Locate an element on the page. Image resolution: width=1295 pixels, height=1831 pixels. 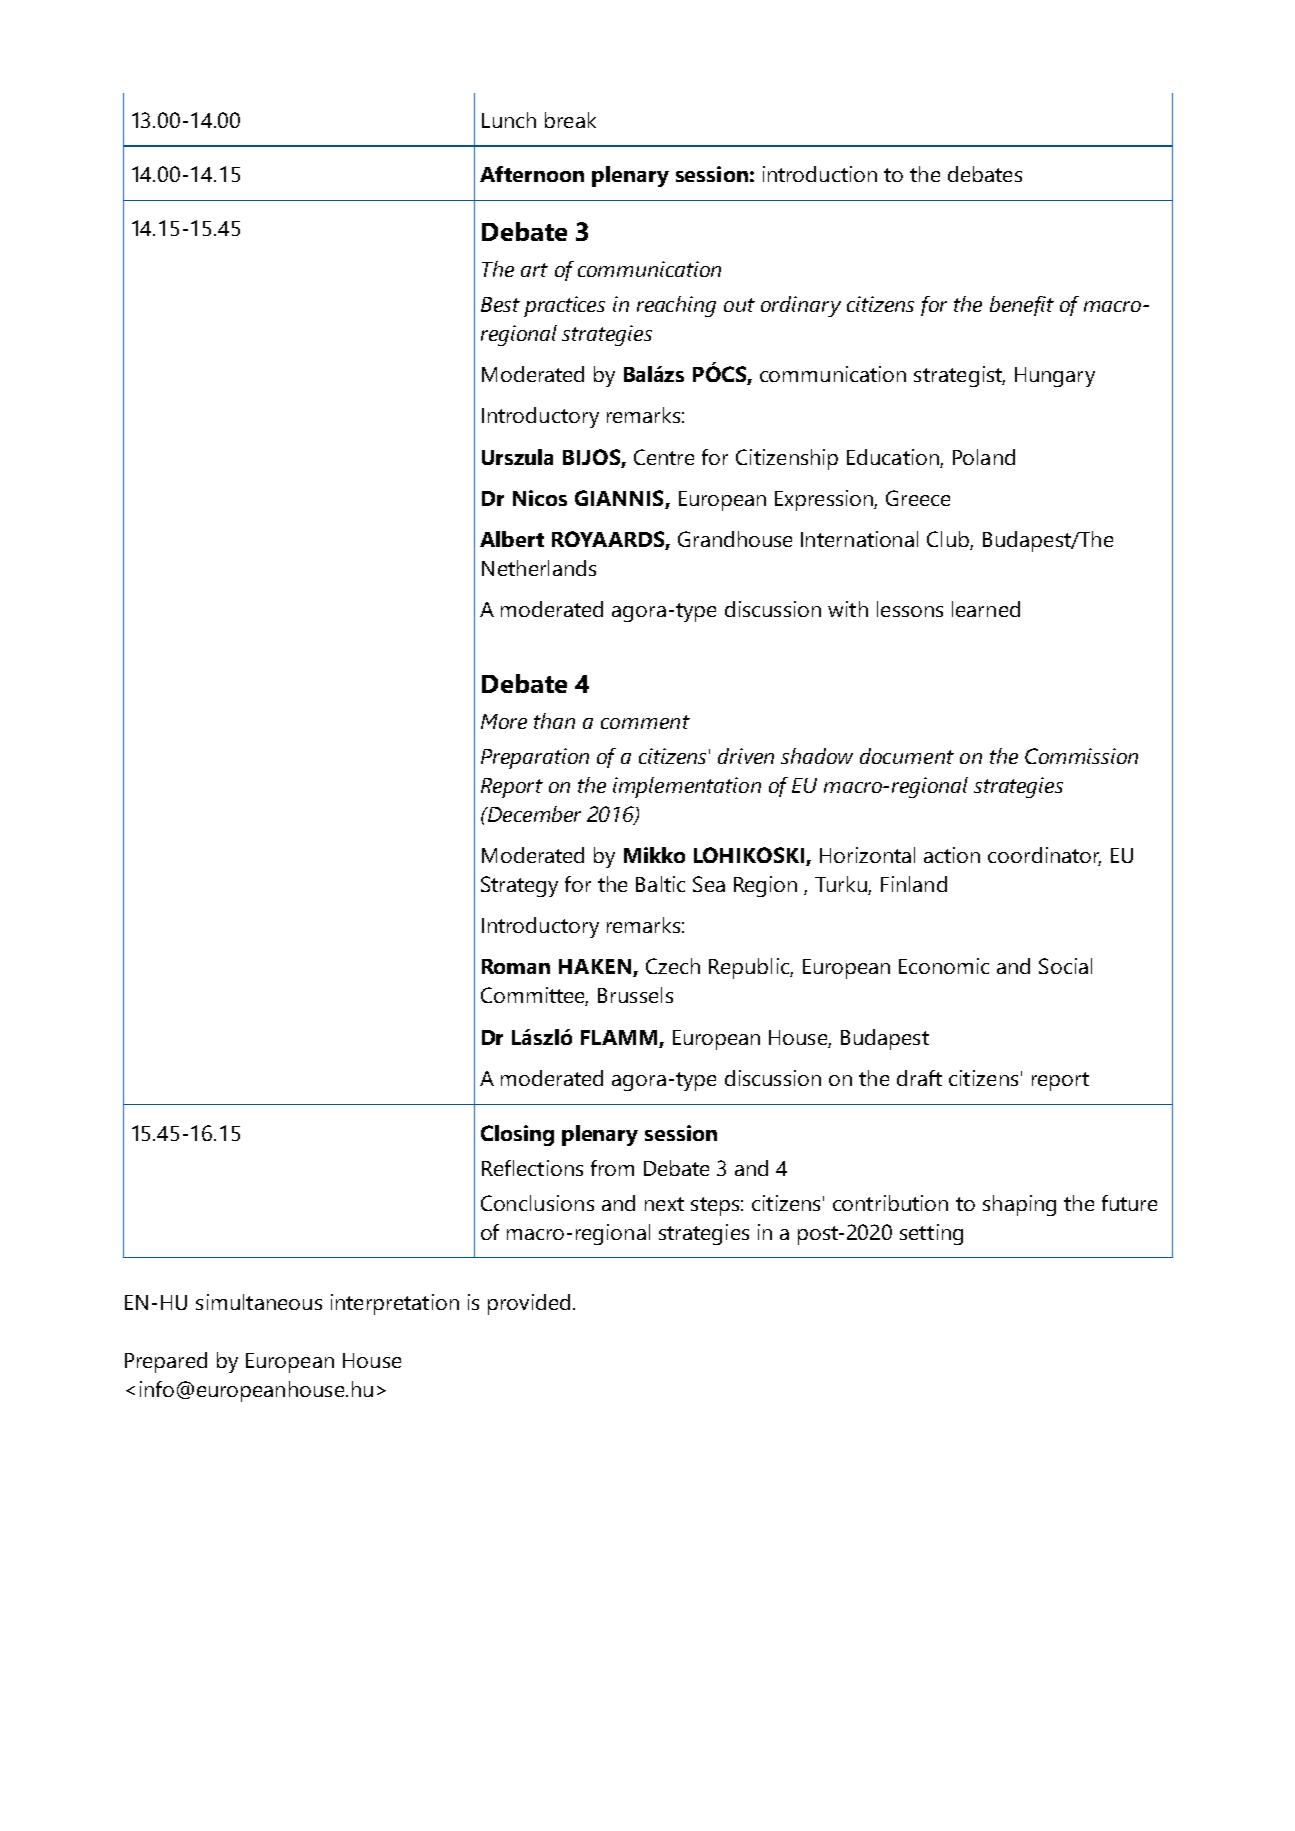
introduction is located at coordinates (820, 174).
